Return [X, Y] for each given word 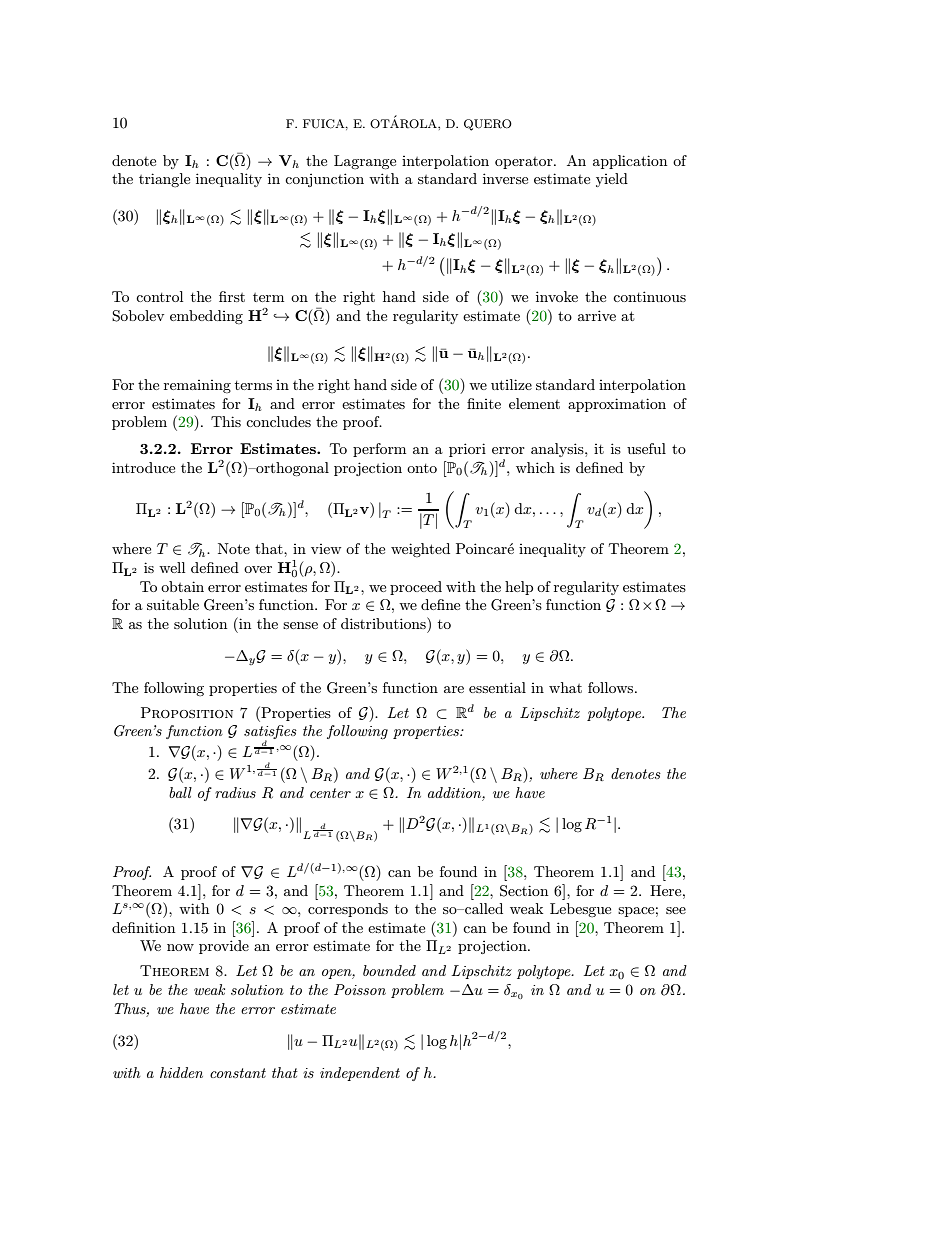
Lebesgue [580, 910]
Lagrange [365, 162]
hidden [181, 1072]
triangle [164, 180]
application [630, 162]
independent [360, 1074]
